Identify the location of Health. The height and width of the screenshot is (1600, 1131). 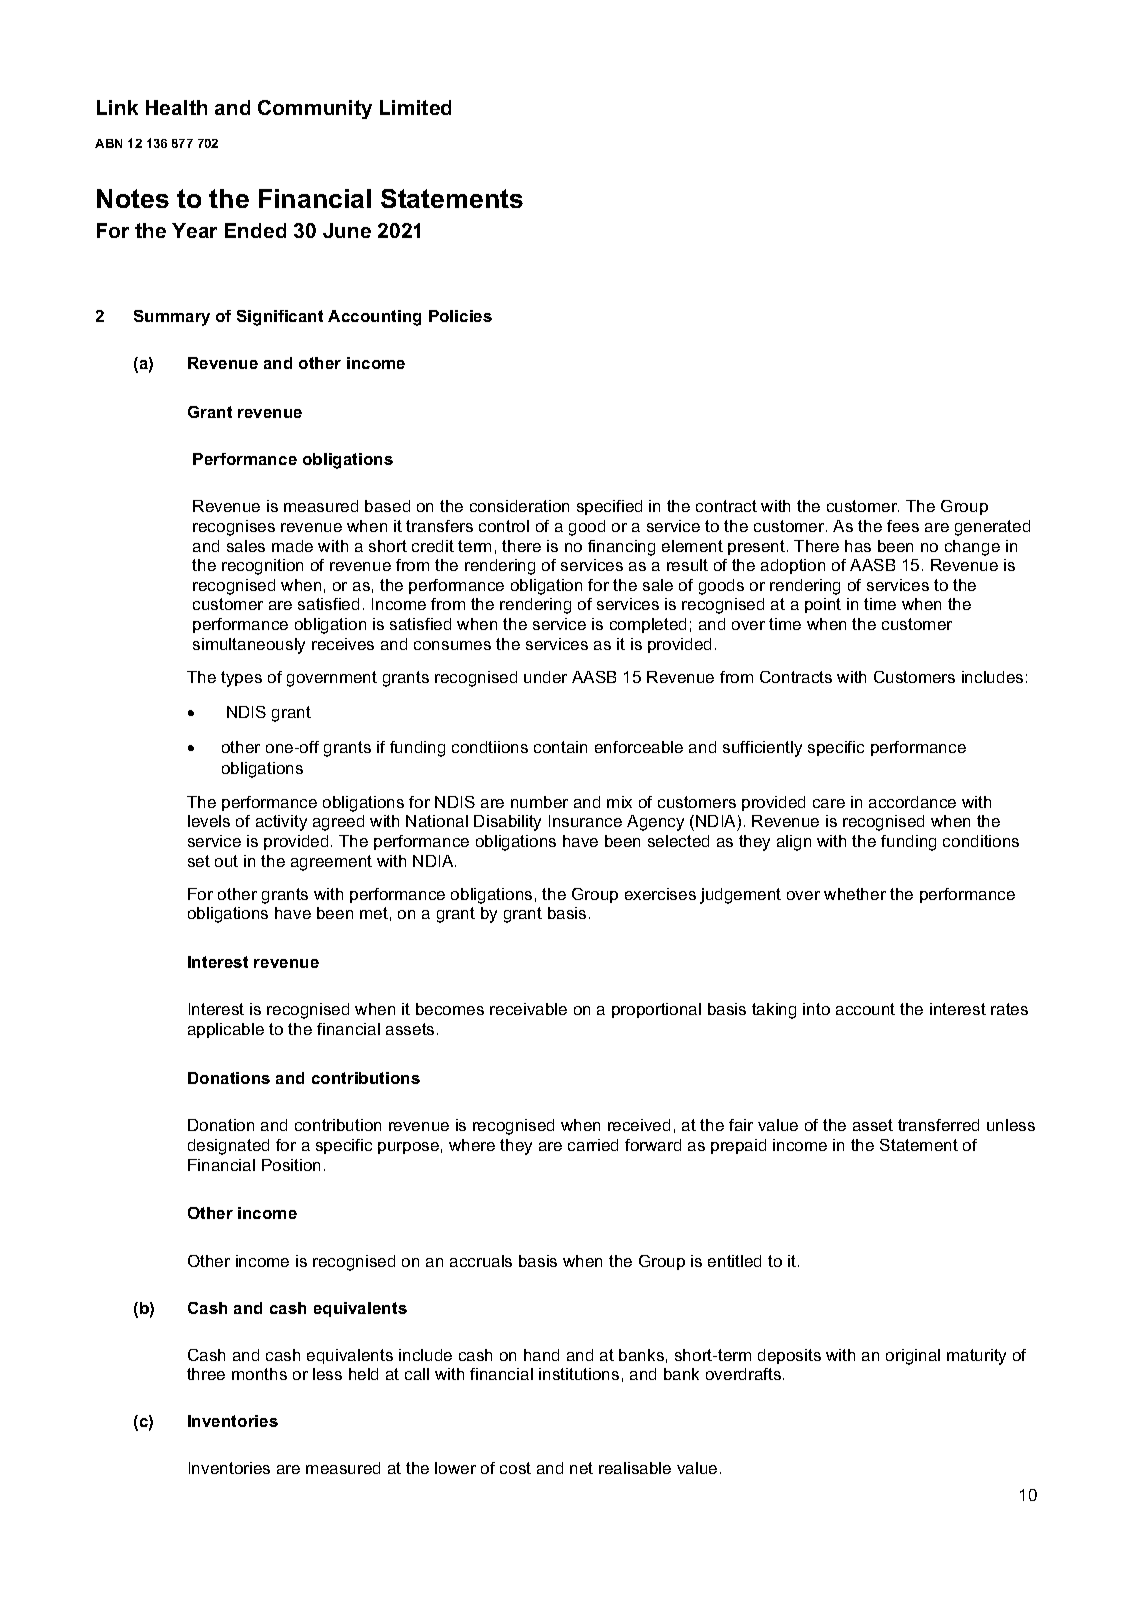
(176, 107).
